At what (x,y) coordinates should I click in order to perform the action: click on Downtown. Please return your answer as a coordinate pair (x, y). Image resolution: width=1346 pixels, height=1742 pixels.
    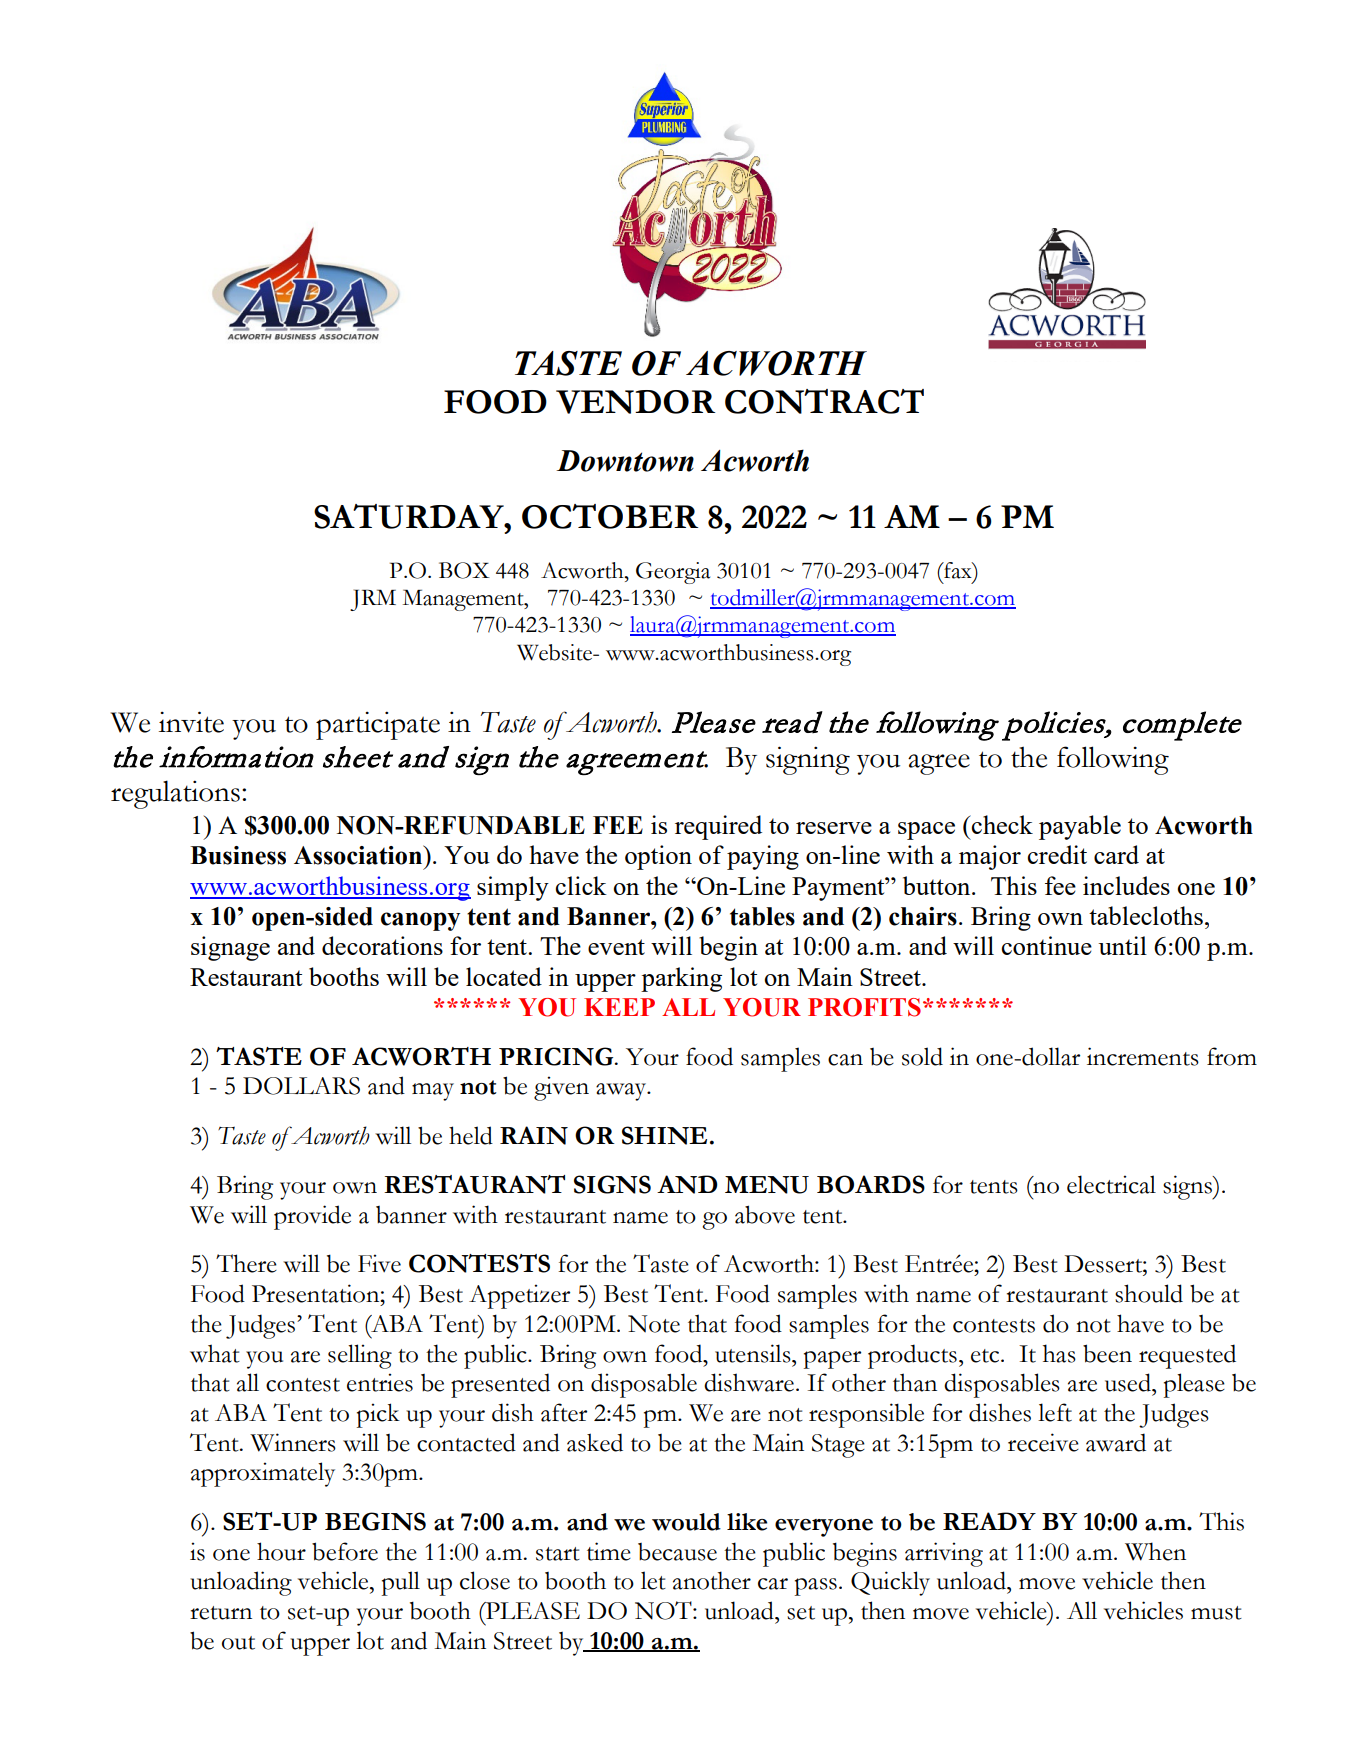
    Looking at the image, I should click on (625, 461).
